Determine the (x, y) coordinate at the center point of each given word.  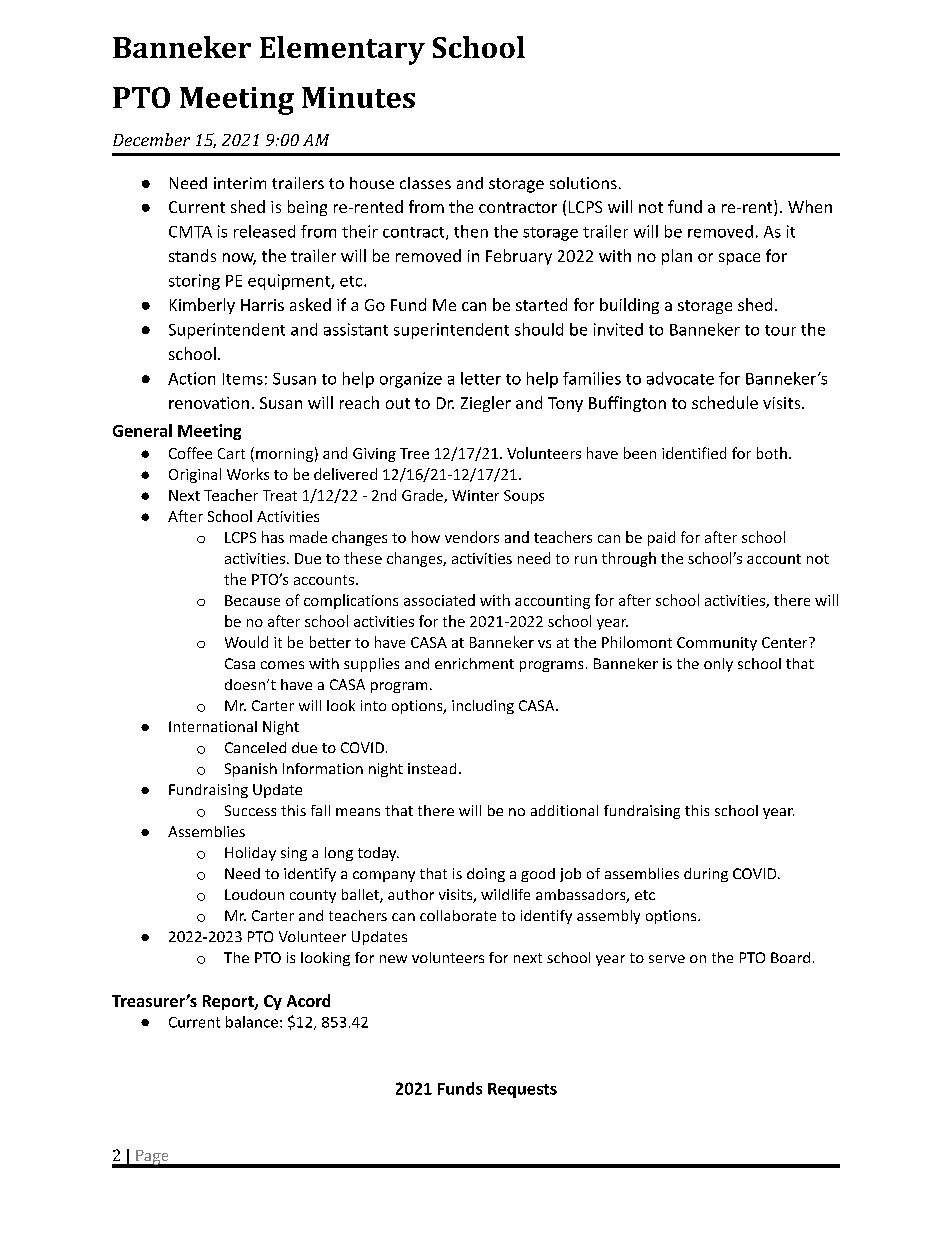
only (718, 665)
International (213, 726)
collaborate (458, 915)
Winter (475, 495)
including (483, 707)
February (519, 257)
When (810, 206)
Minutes (358, 97)
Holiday (250, 854)
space (739, 259)
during (706, 875)
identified (694, 453)
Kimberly (202, 306)
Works (248, 474)
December (151, 139)
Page (152, 1158)
